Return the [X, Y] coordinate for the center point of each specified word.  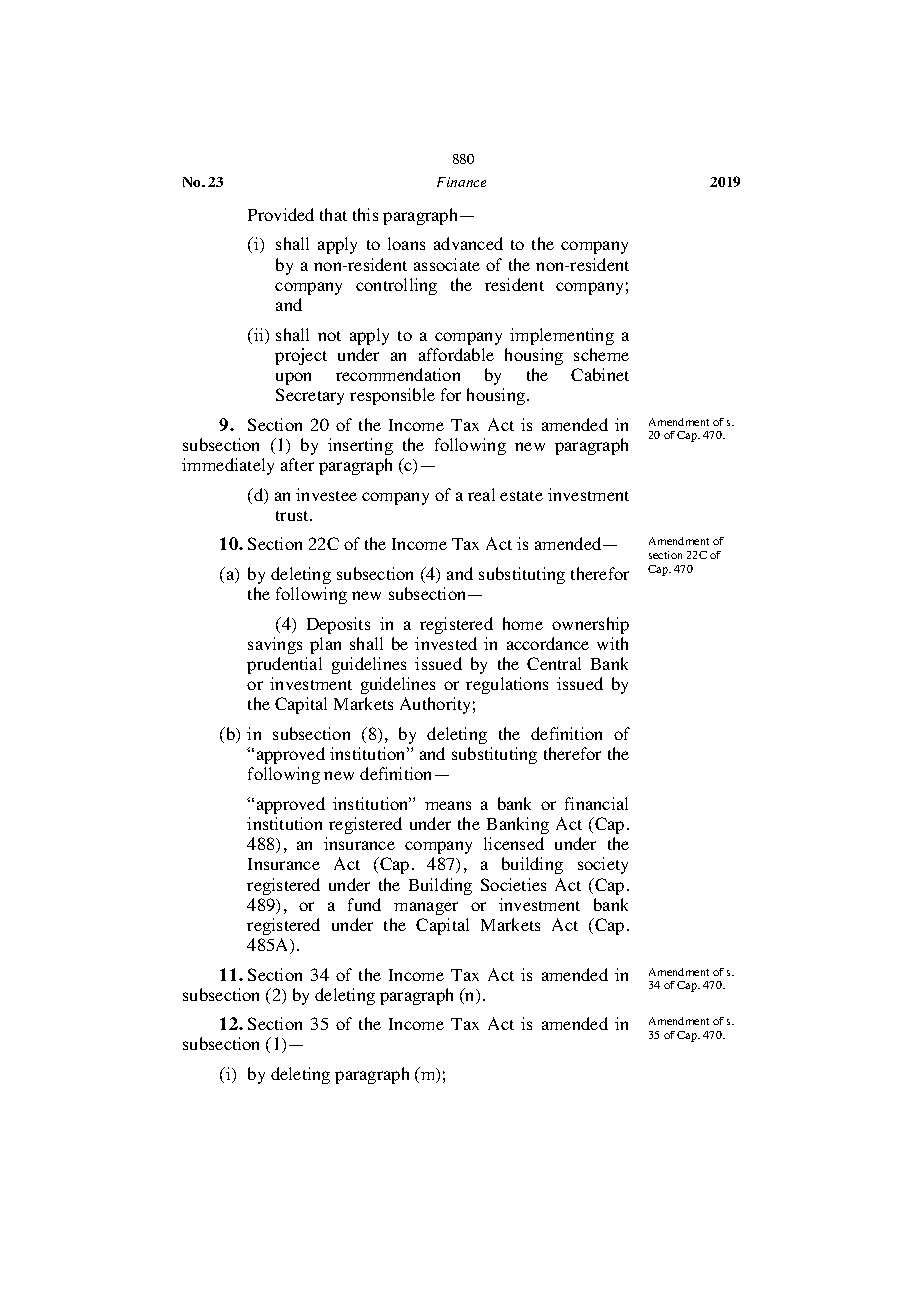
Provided [281, 214]
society [603, 865]
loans [406, 243]
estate [521, 496]
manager [426, 908]
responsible [392, 396]
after [297, 464]
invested [446, 643]
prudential [284, 665]
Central [554, 663]
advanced [468, 243]
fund [364, 904]
